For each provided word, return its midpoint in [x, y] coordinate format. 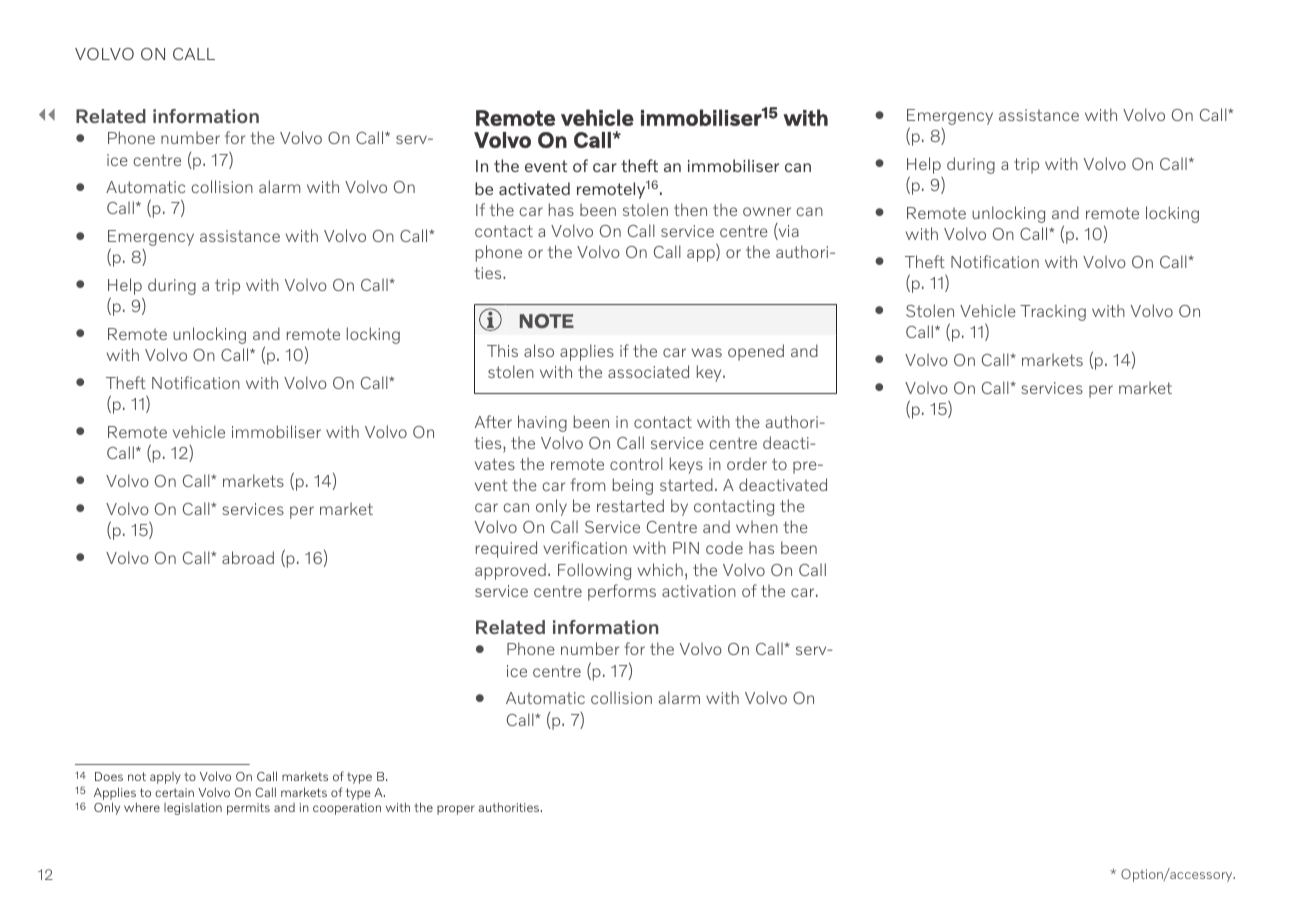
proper [456, 810]
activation [699, 591]
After [493, 421]
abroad [248, 557]
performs [622, 592]
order [747, 463]
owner [767, 211]
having [542, 423]
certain [174, 792]
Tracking [1053, 312]
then [690, 209]
